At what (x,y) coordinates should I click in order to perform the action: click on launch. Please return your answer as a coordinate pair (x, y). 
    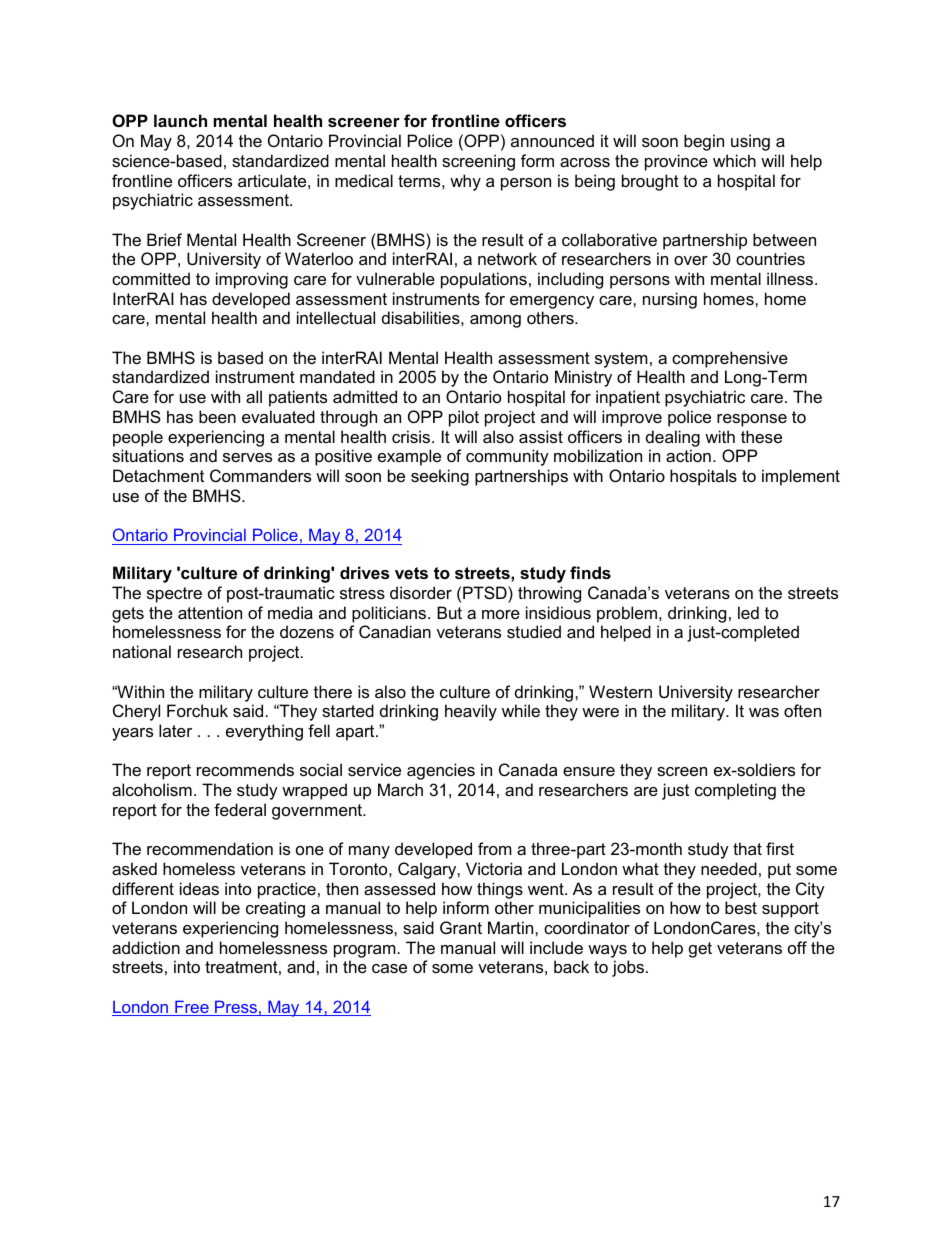
    Looking at the image, I should click on (180, 120).
